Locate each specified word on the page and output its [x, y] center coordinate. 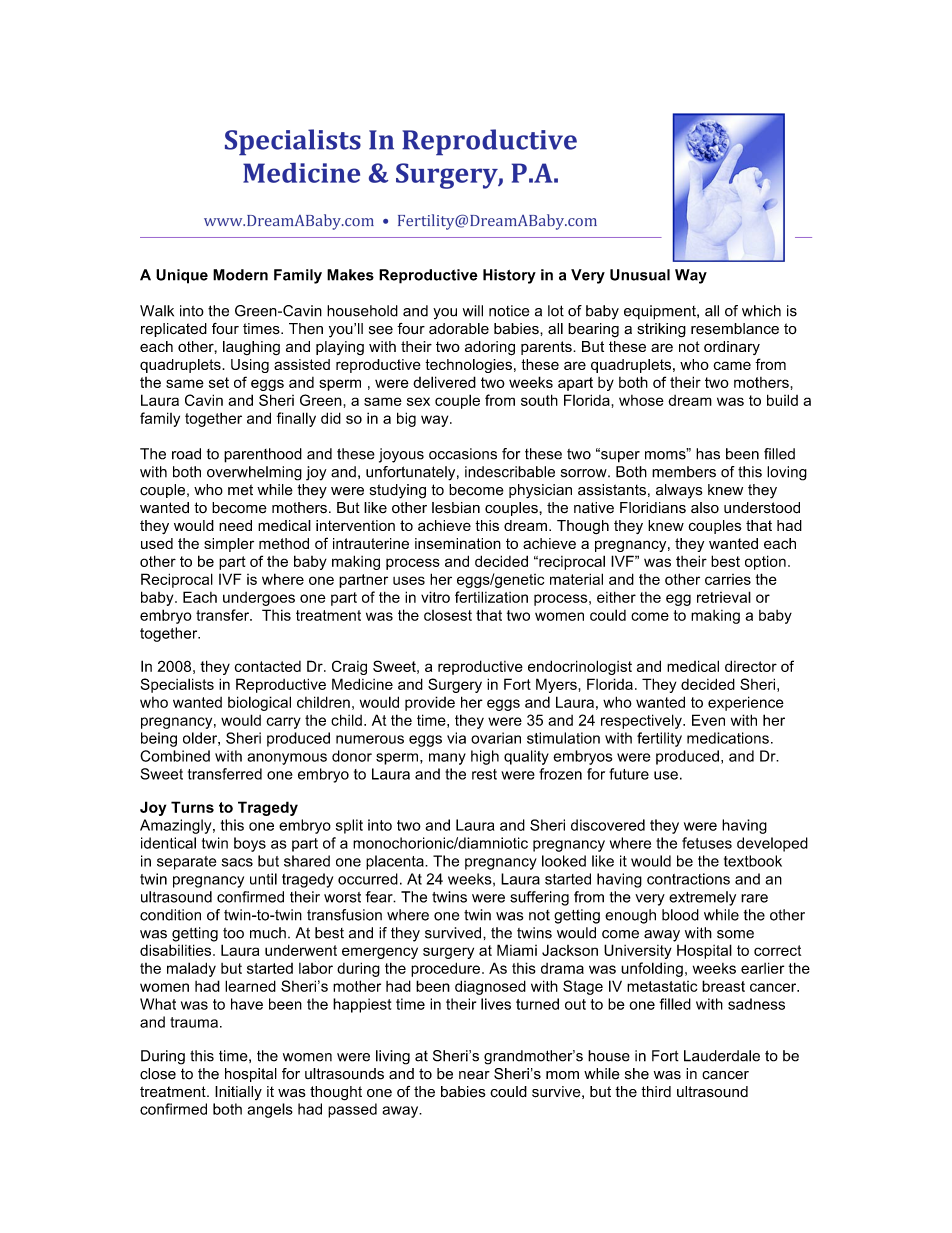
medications [728, 738]
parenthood [263, 455]
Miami [517, 950]
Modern [240, 275]
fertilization [491, 597]
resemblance [735, 329]
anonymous [287, 759]
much [268, 933]
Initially [238, 1093]
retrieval [724, 597]
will [473, 311]
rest [484, 774]
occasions [463, 454]
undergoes [259, 599]
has [708, 454]
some [735, 934]
